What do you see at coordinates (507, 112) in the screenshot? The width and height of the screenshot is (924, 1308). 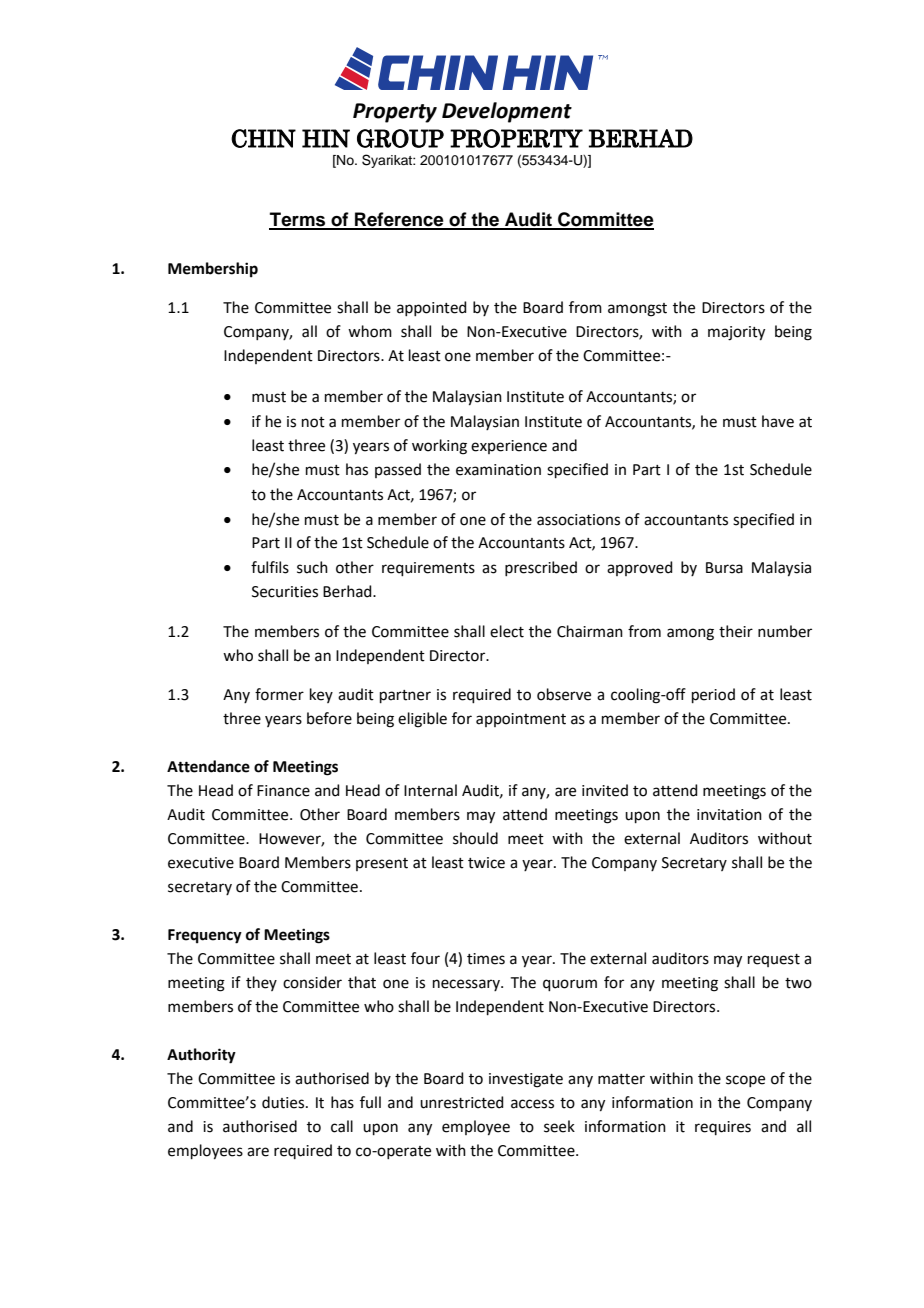 I see `Development` at bounding box center [507, 112].
